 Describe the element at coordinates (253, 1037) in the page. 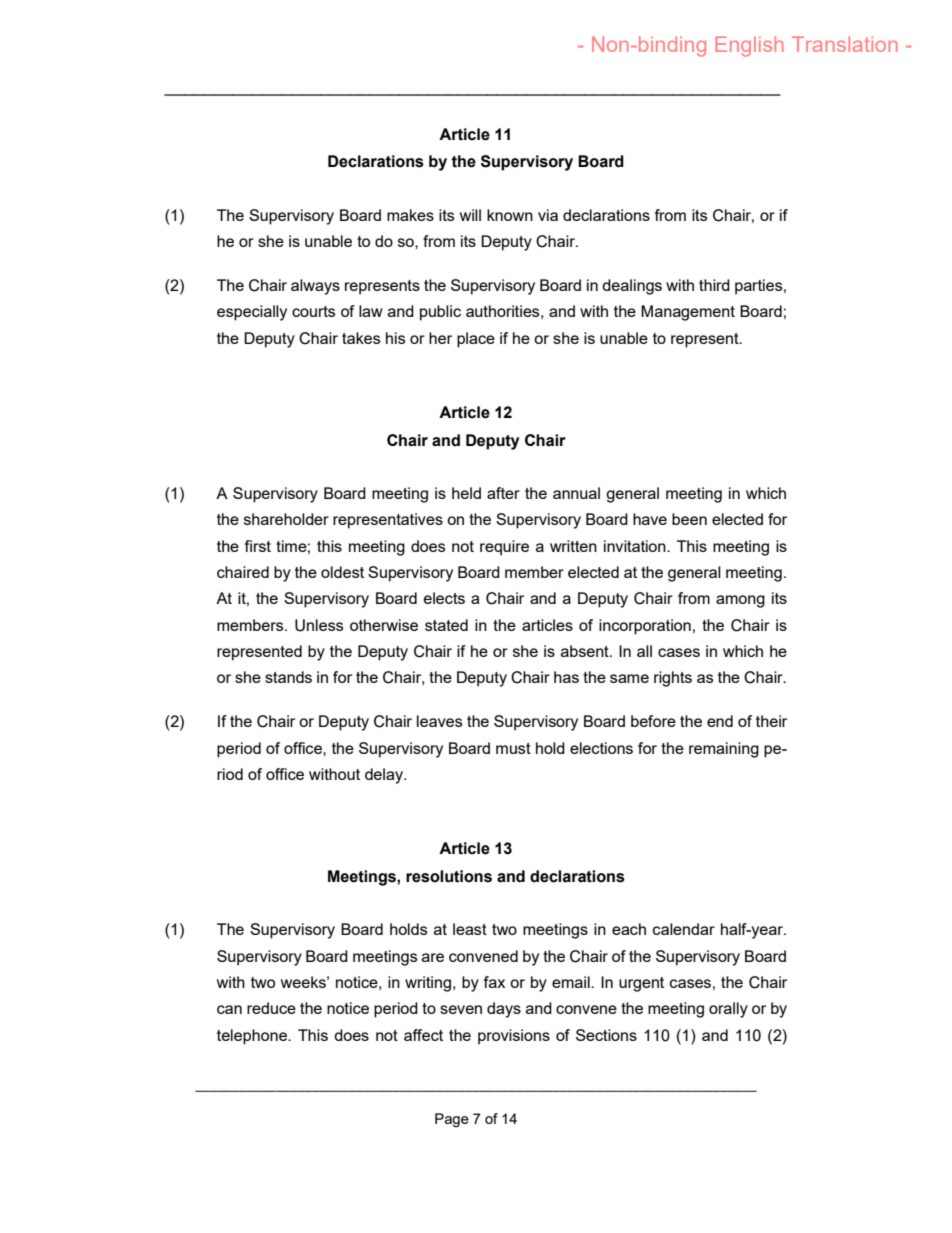

I see `telephone` at that location.
